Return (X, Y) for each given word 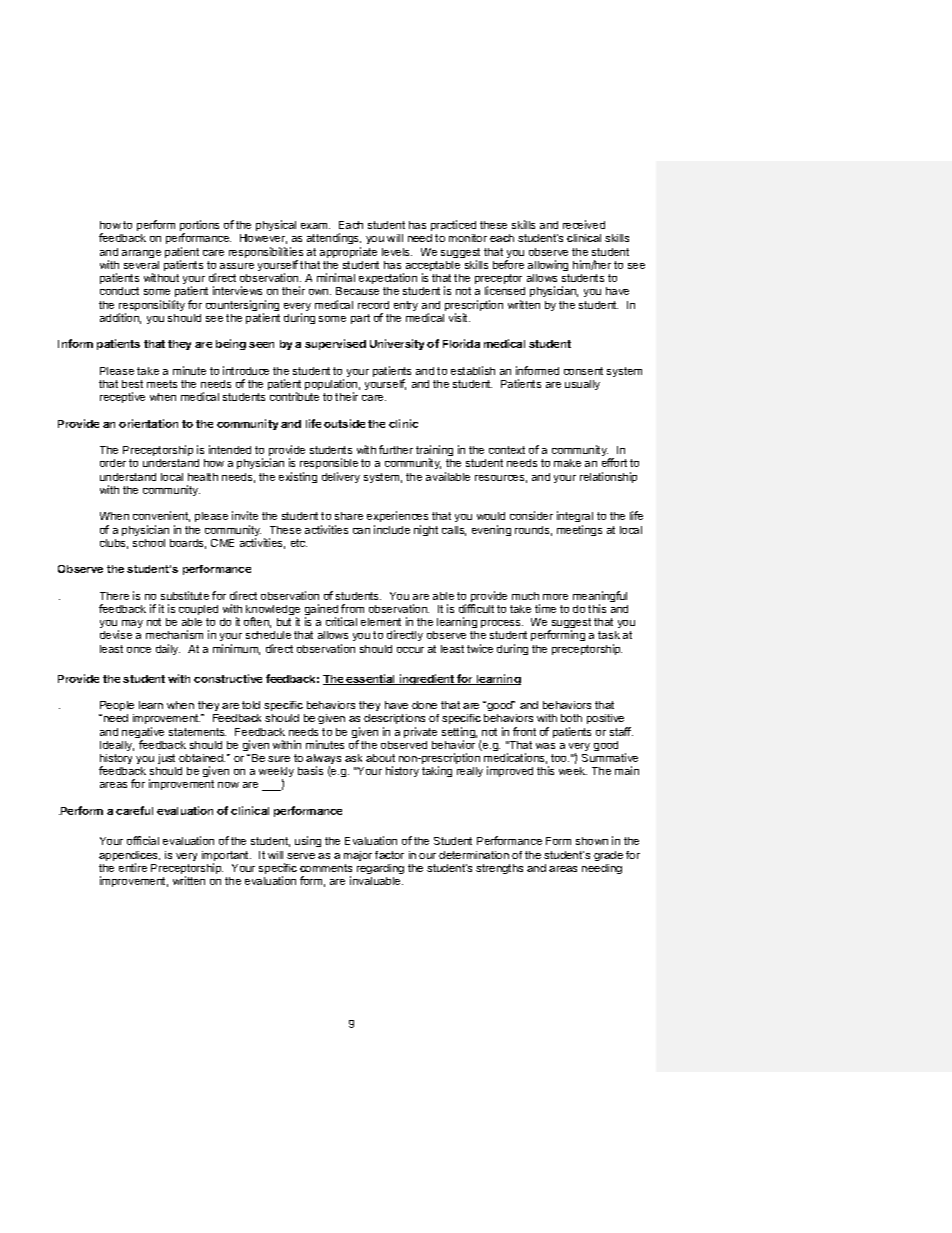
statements (197, 732)
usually (582, 385)
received (584, 224)
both (571, 718)
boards (188, 544)
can (361, 531)
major (358, 856)
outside (344, 423)
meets (162, 384)
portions (199, 227)
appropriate (348, 252)
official (143, 840)
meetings (579, 530)
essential (371, 679)
